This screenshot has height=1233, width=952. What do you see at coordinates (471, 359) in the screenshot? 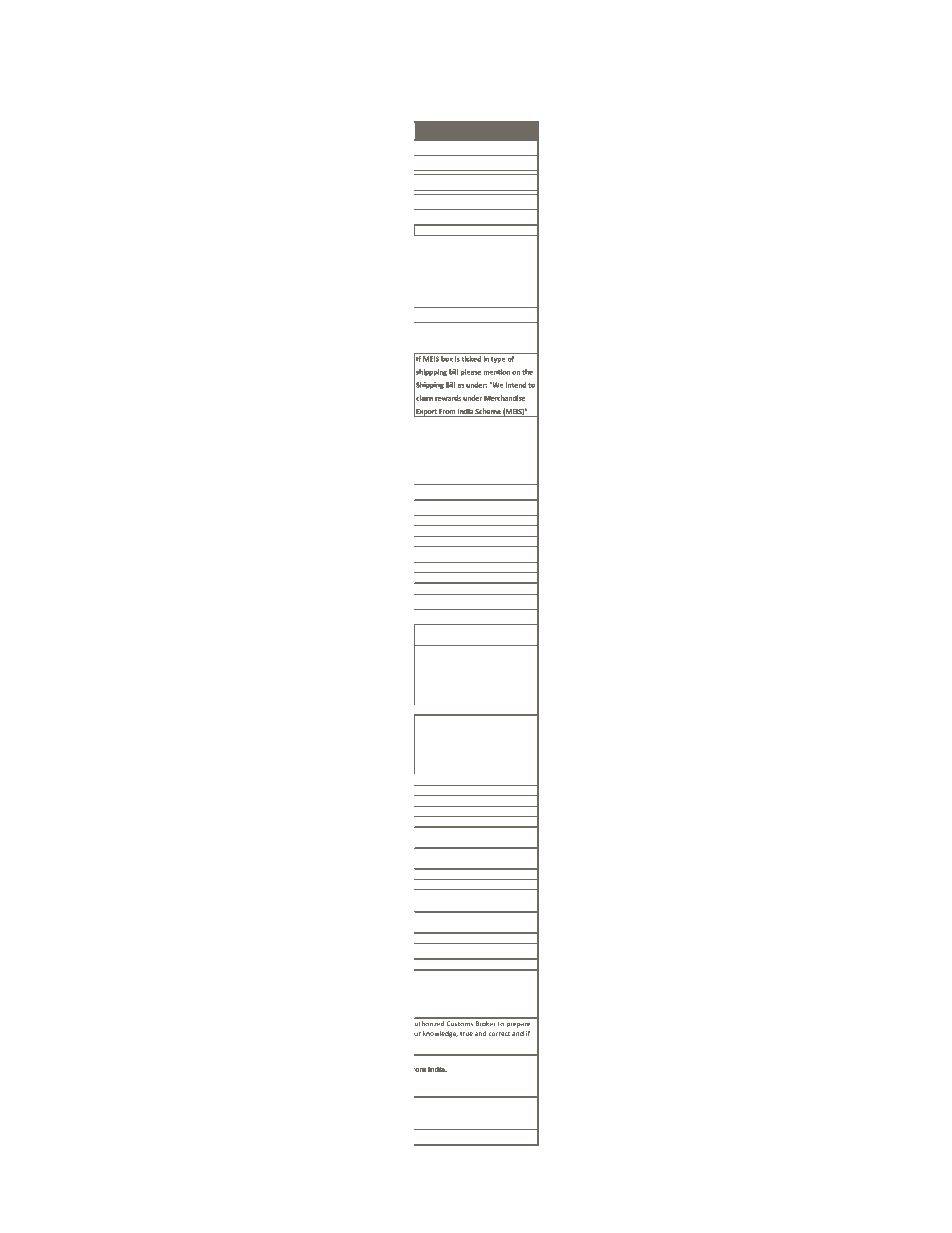
I see `ticked` at bounding box center [471, 359].
